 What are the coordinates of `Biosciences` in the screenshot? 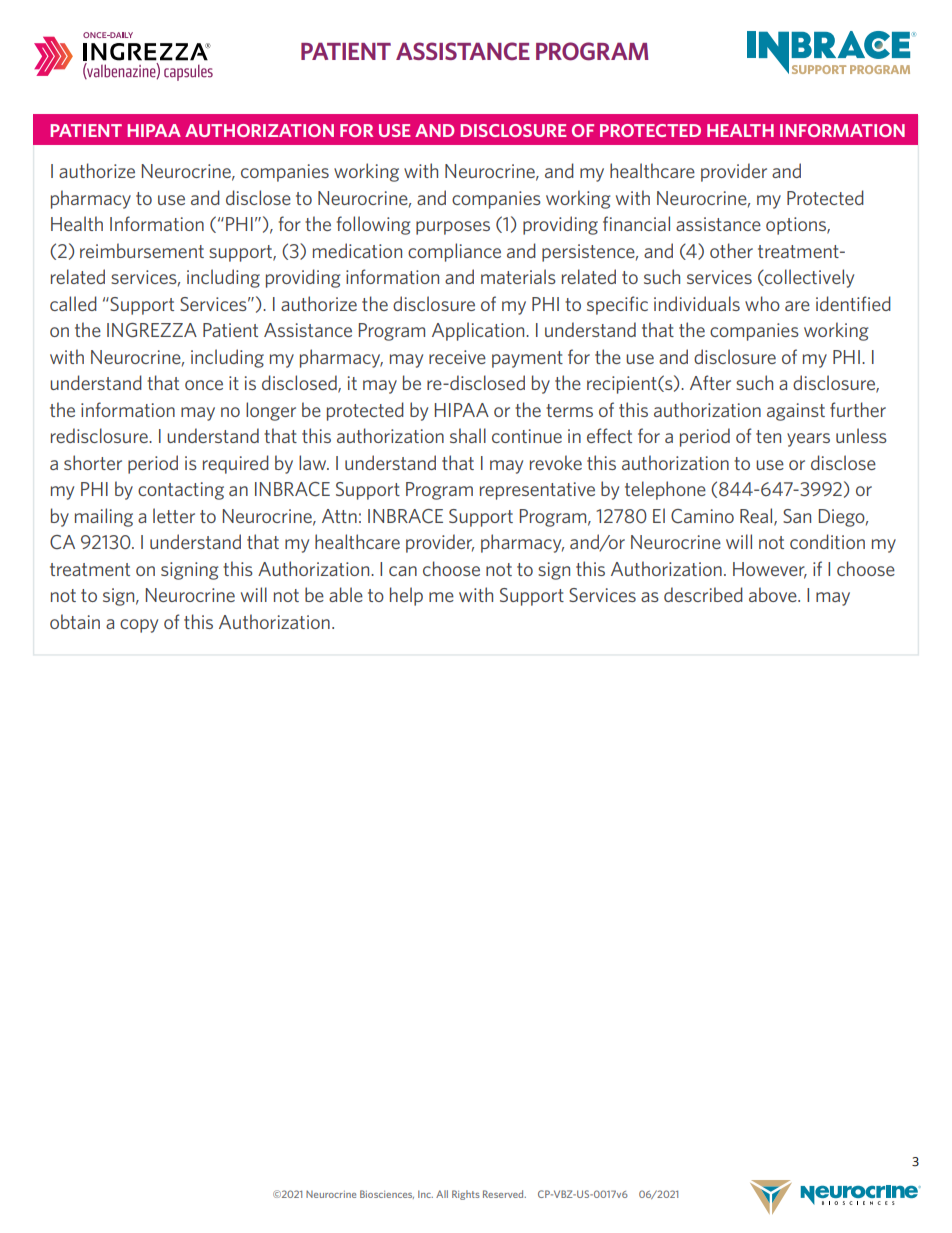 It's located at (387, 1194).
